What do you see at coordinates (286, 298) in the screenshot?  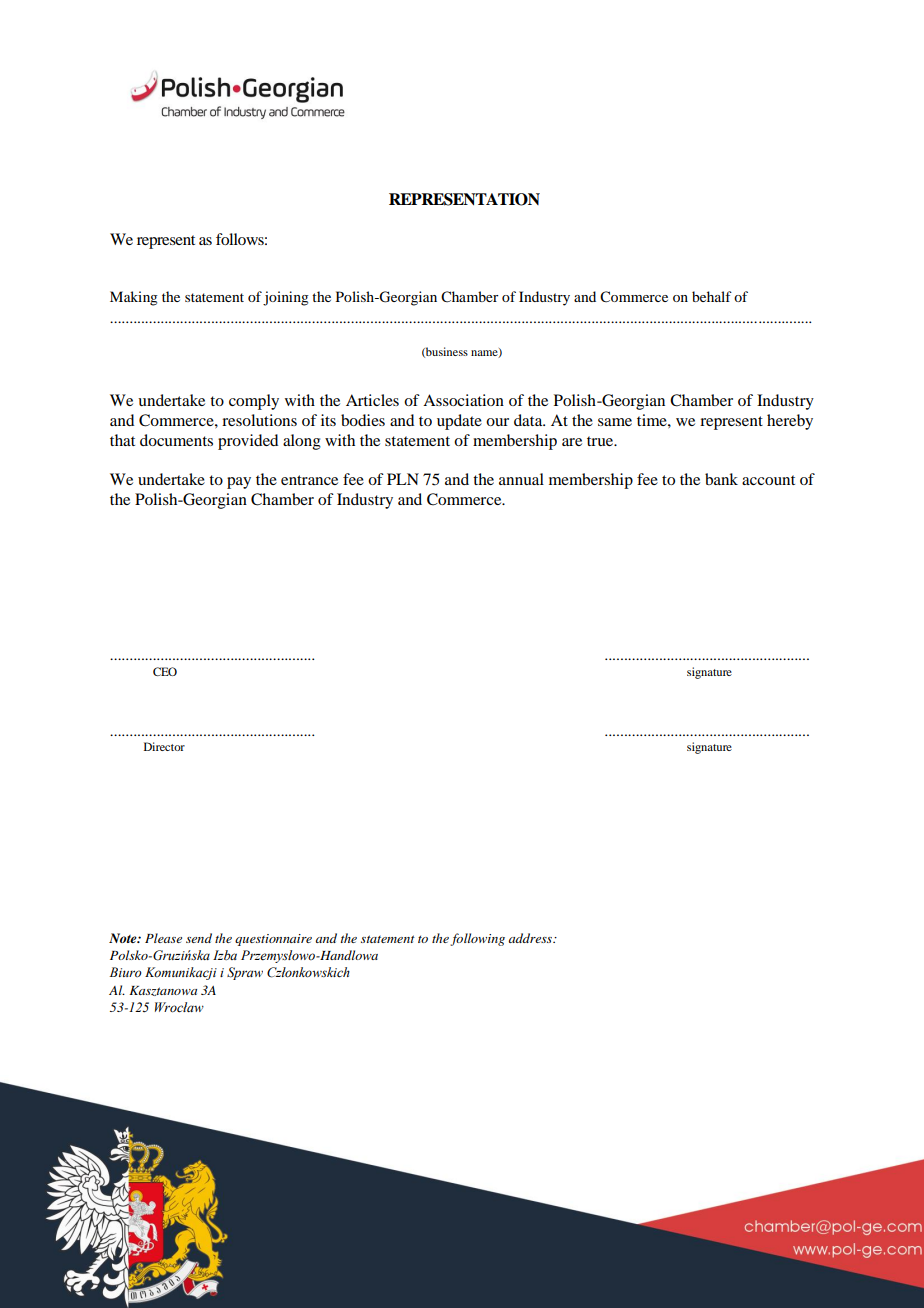 I see `joining` at bounding box center [286, 298].
